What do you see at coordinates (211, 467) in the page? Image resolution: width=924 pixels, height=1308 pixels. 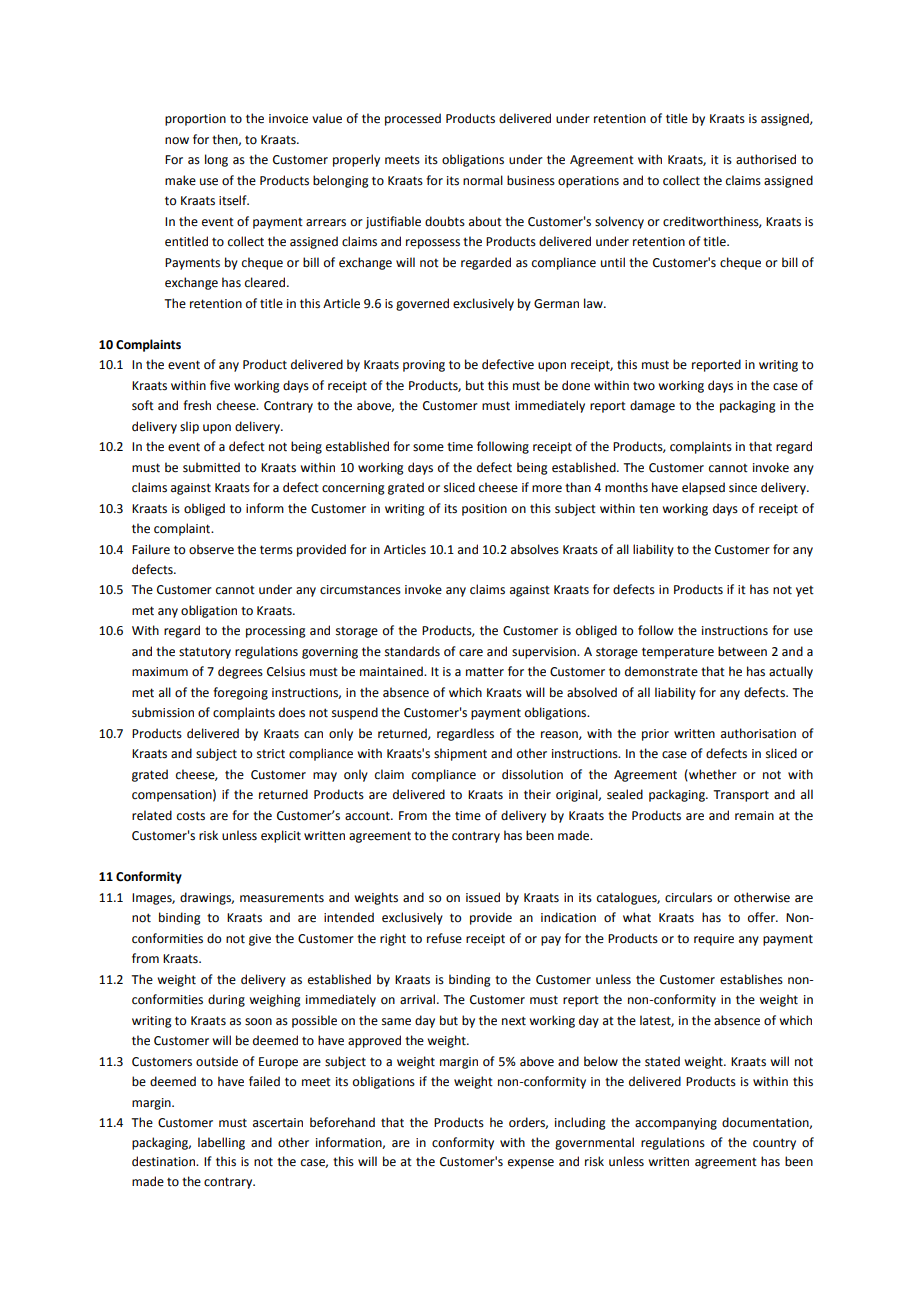 I see `submitted` at bounding box center [211, 467].
